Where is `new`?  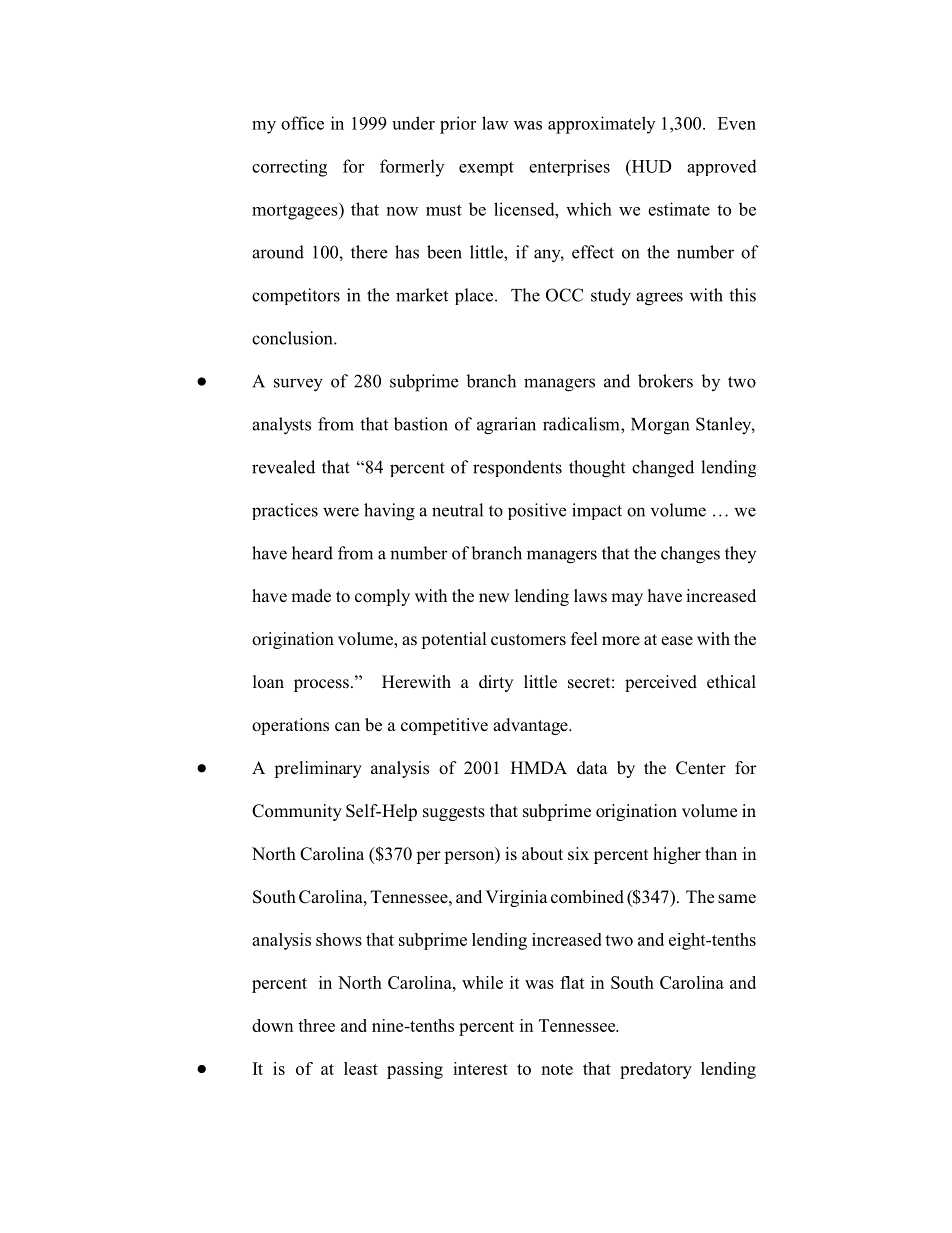
new is located at coordinates (494, 598).
